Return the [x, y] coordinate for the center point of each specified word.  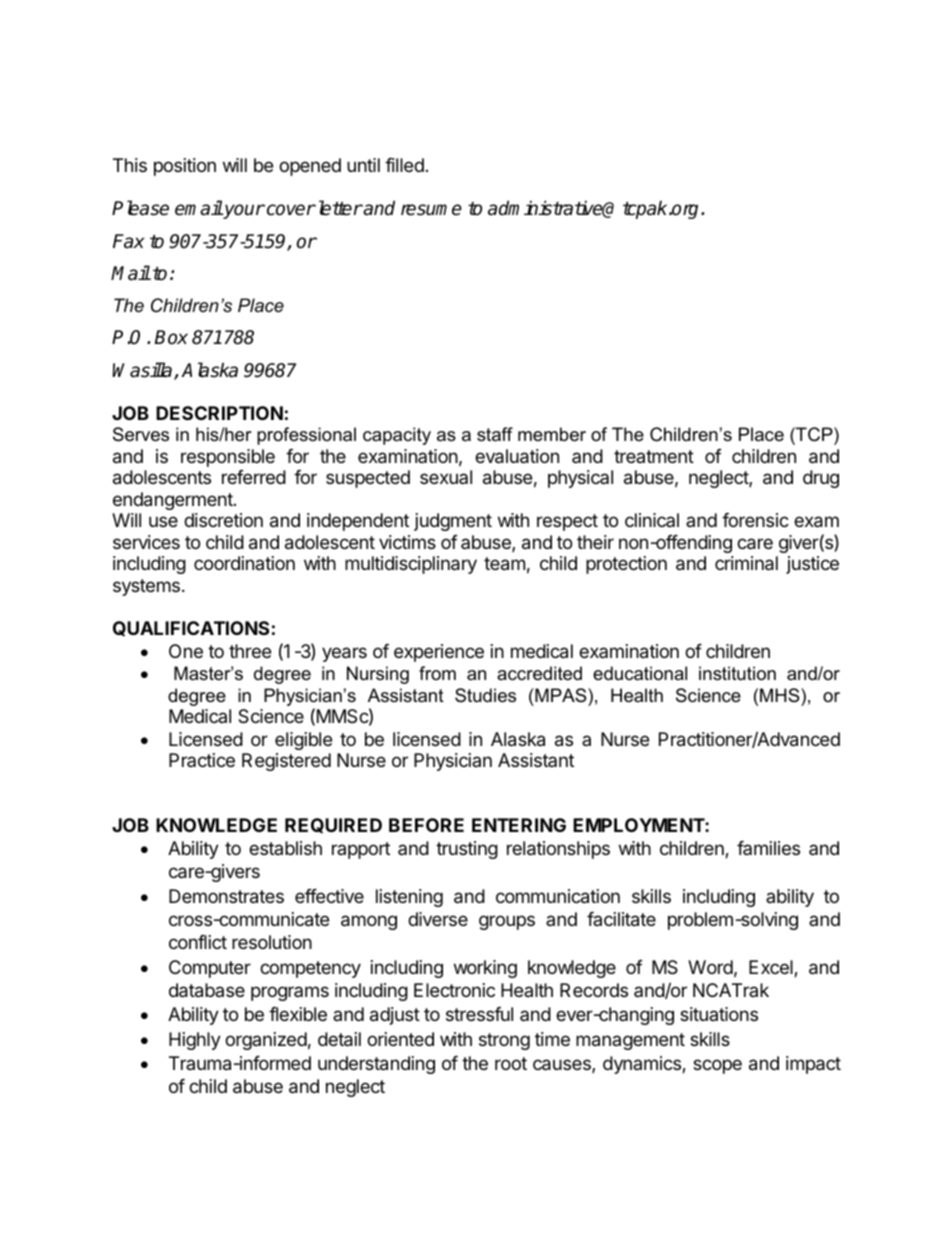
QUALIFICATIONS [191, 628]
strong [504, 1041]
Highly [195, 1041]
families [768, 848]
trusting [467, 850]
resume [431, 210]
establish [285, 848]
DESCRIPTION [219, 413]
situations [719, 1014]
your [243, 211]
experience [439, 653]
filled [404, 165]
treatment [654, 456]
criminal [746, 563]
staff [495, 434]
